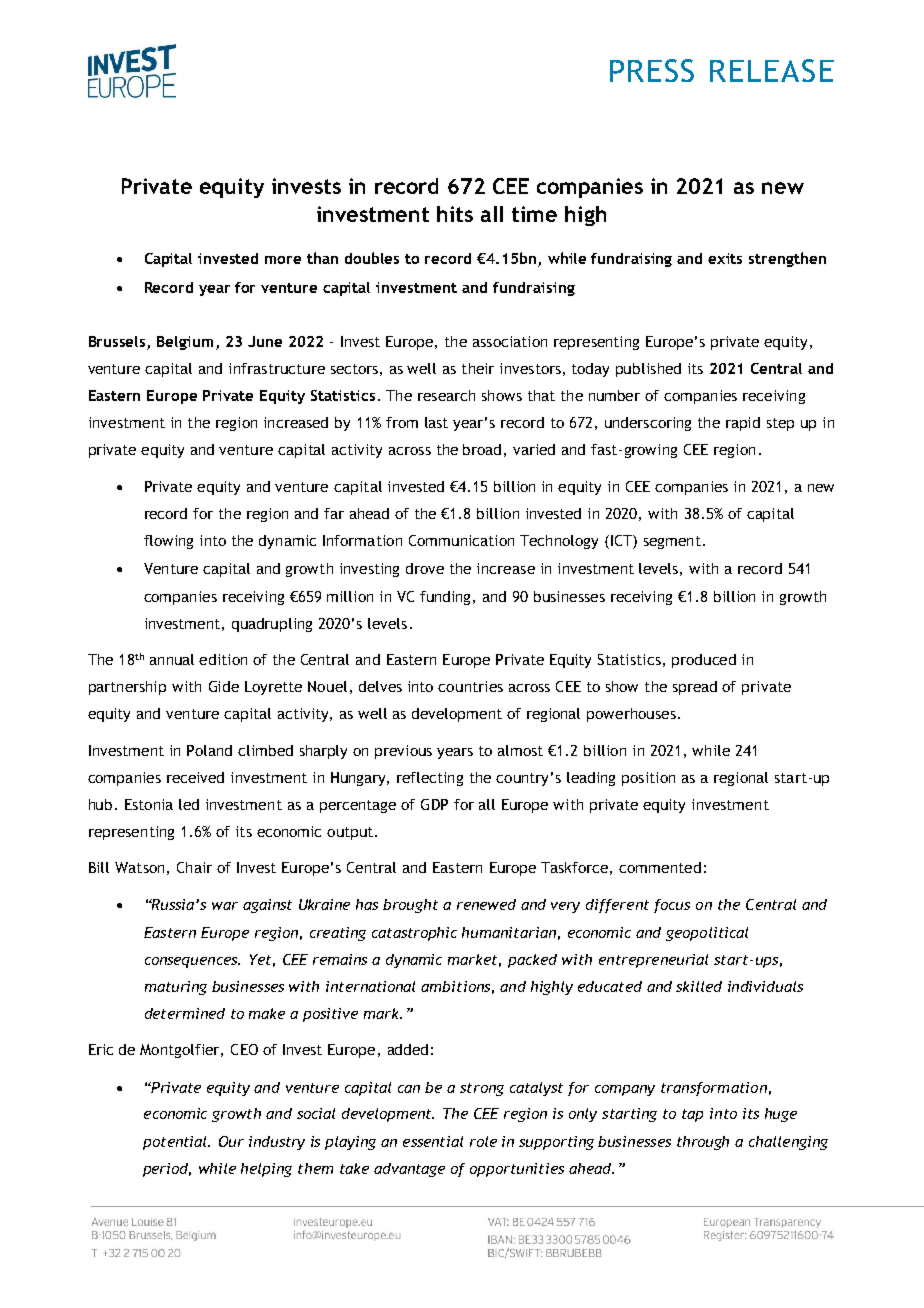 The width and height of the screenshot is (924, 1308). What do you see at coordinates (195, 777) in the screenshot?
I see `received` at bounding box center [195, 777].
